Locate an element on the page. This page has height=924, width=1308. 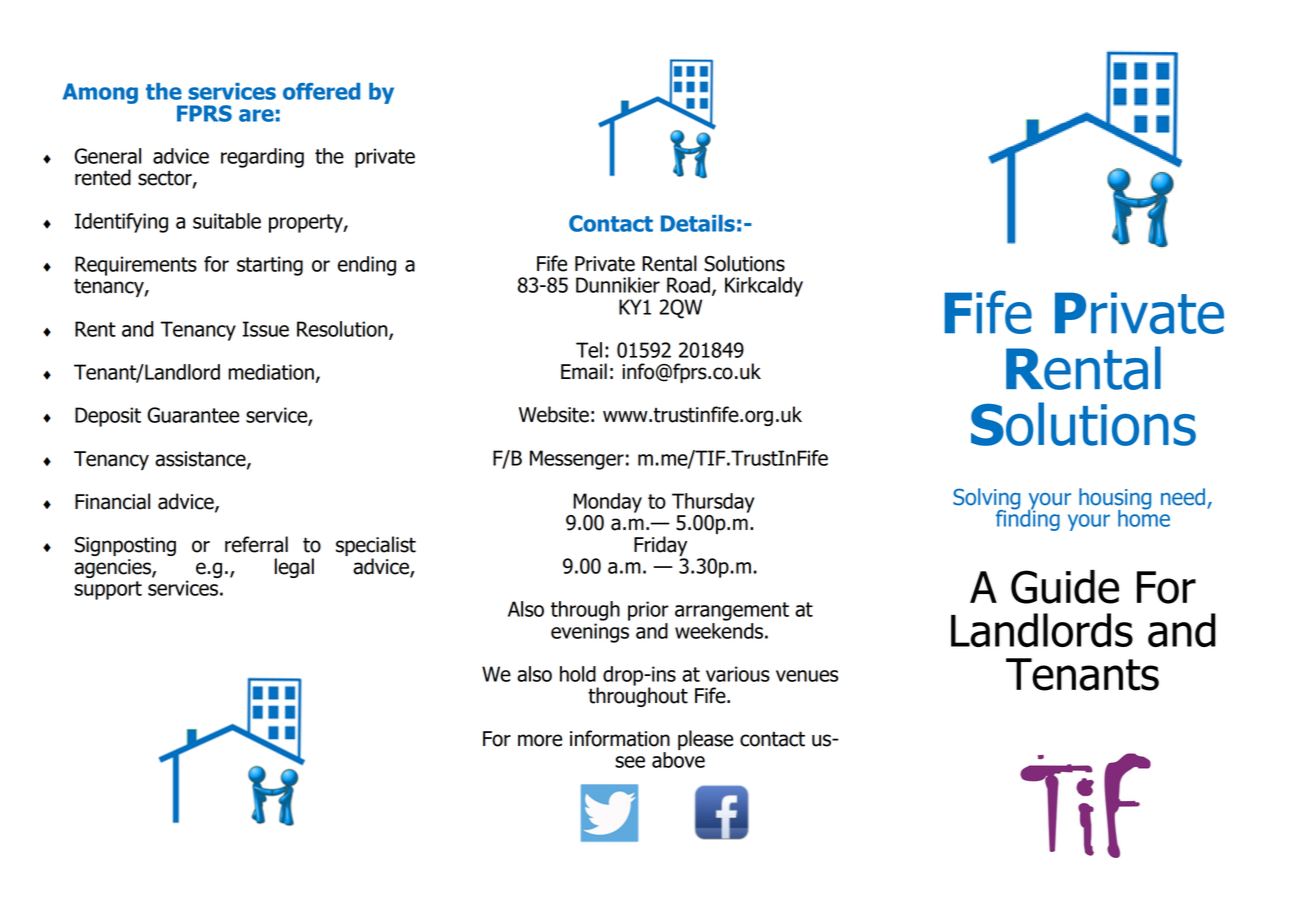
Kirkcaldy is located at coordinates (764, 287).
